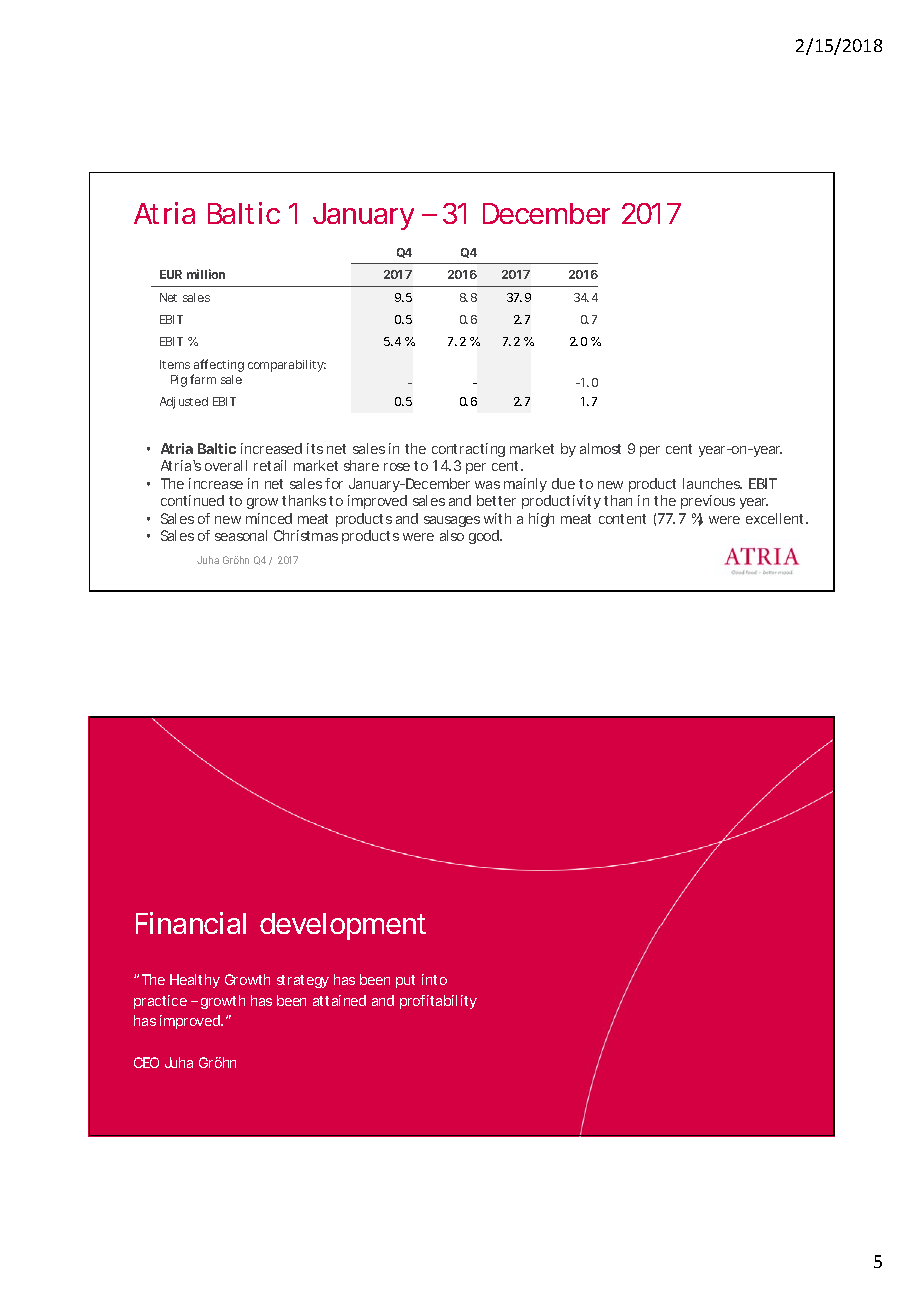  Describe the element at coordinates (485, 537) in the screenshot. I see `good` at that location.
